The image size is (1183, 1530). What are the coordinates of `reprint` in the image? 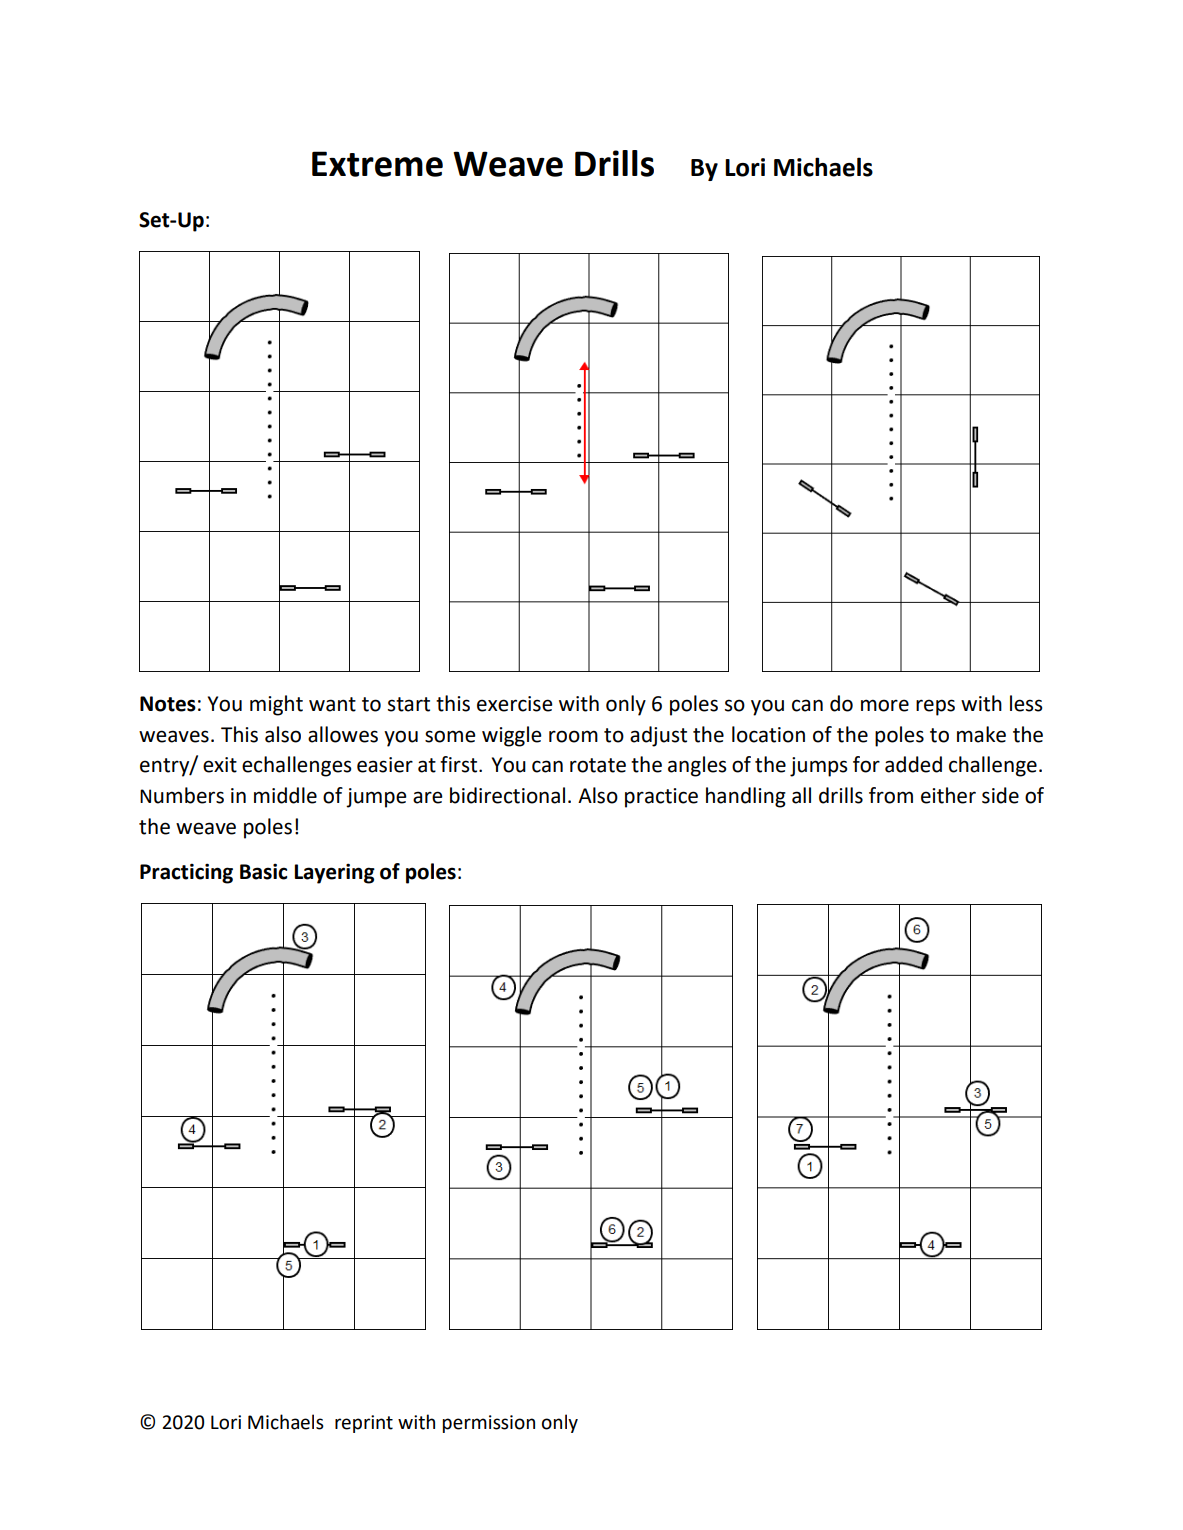 It's located at (364, 1424).
